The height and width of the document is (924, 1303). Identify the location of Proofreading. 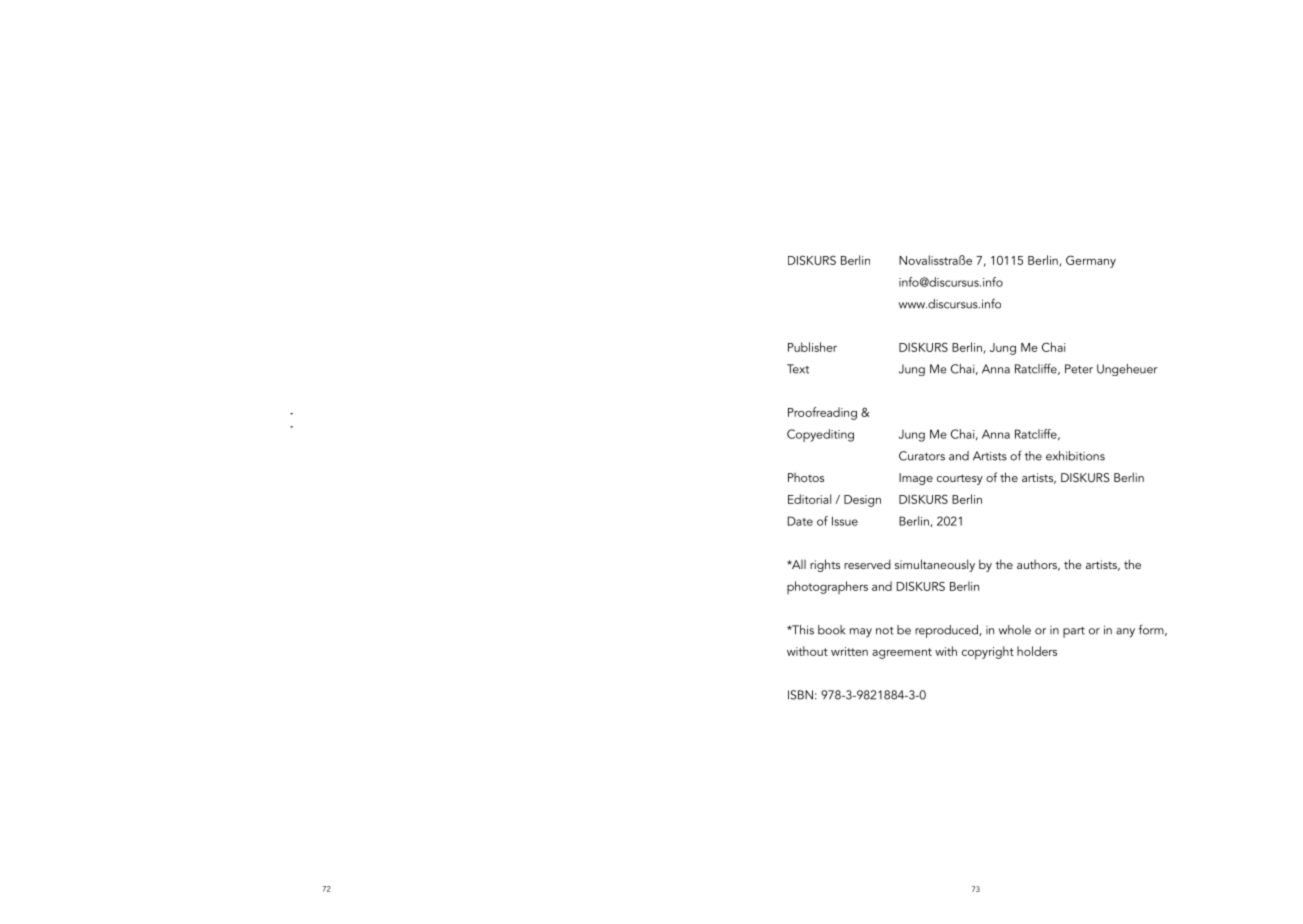
(822, 413).
